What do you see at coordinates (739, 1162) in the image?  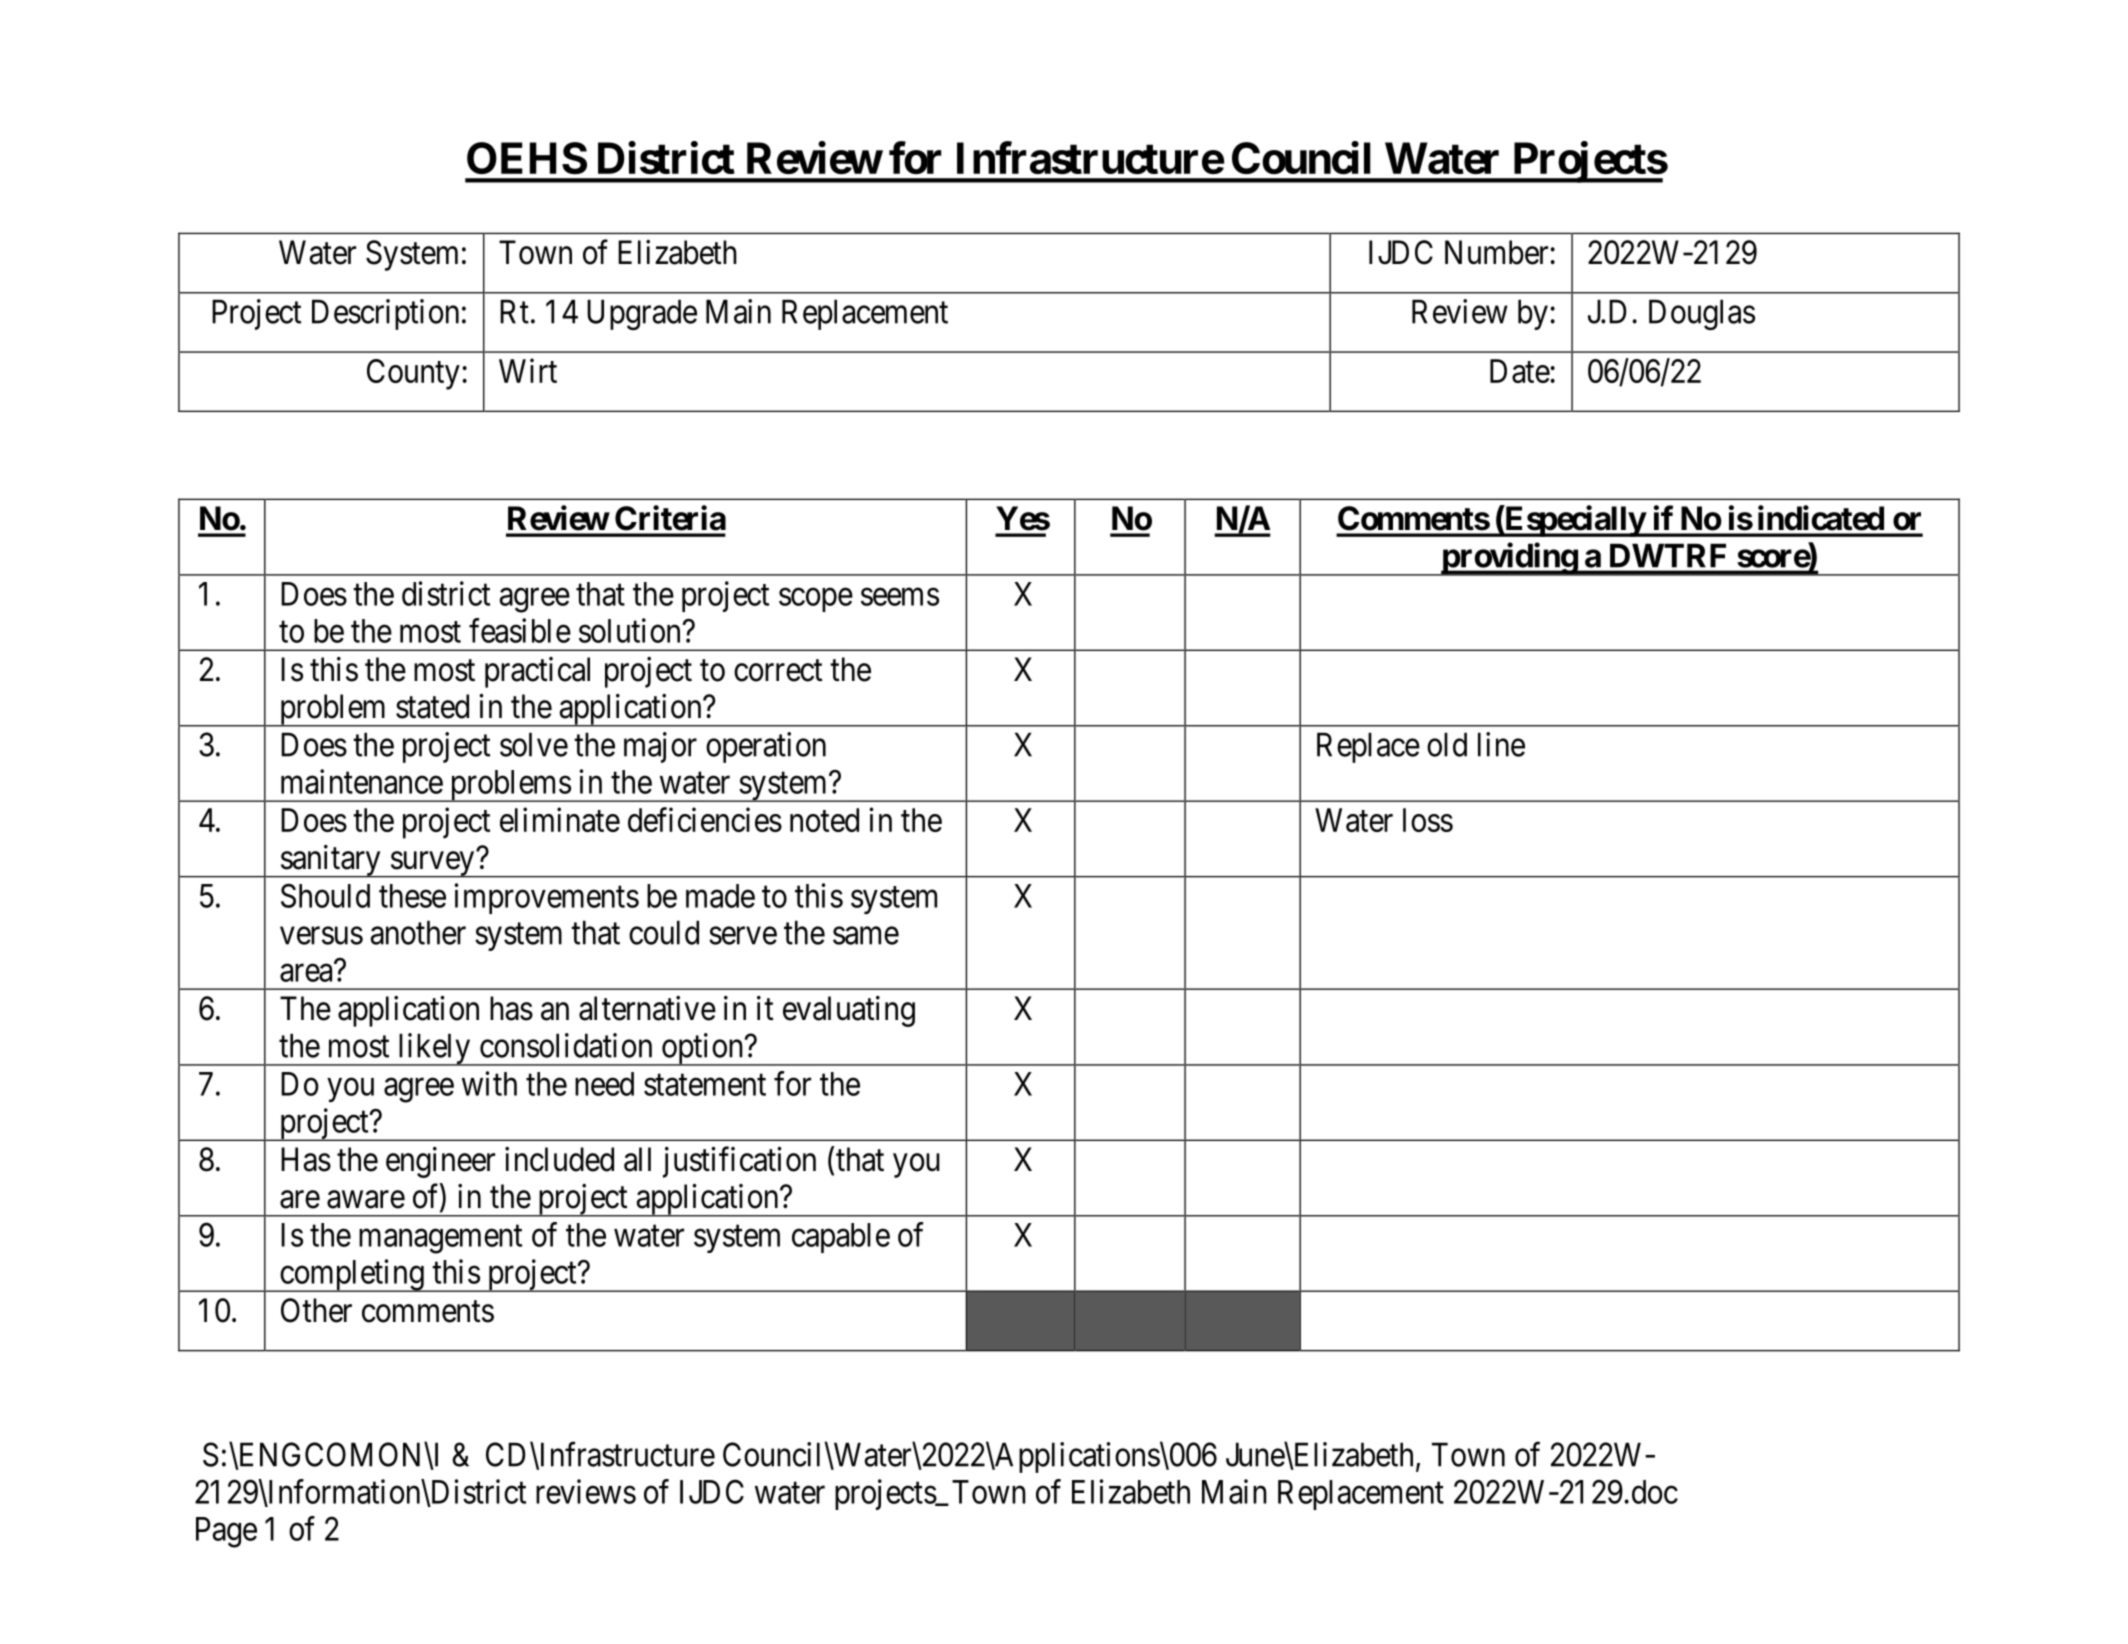 I see `justification` at bounding box center [739, 1162].
